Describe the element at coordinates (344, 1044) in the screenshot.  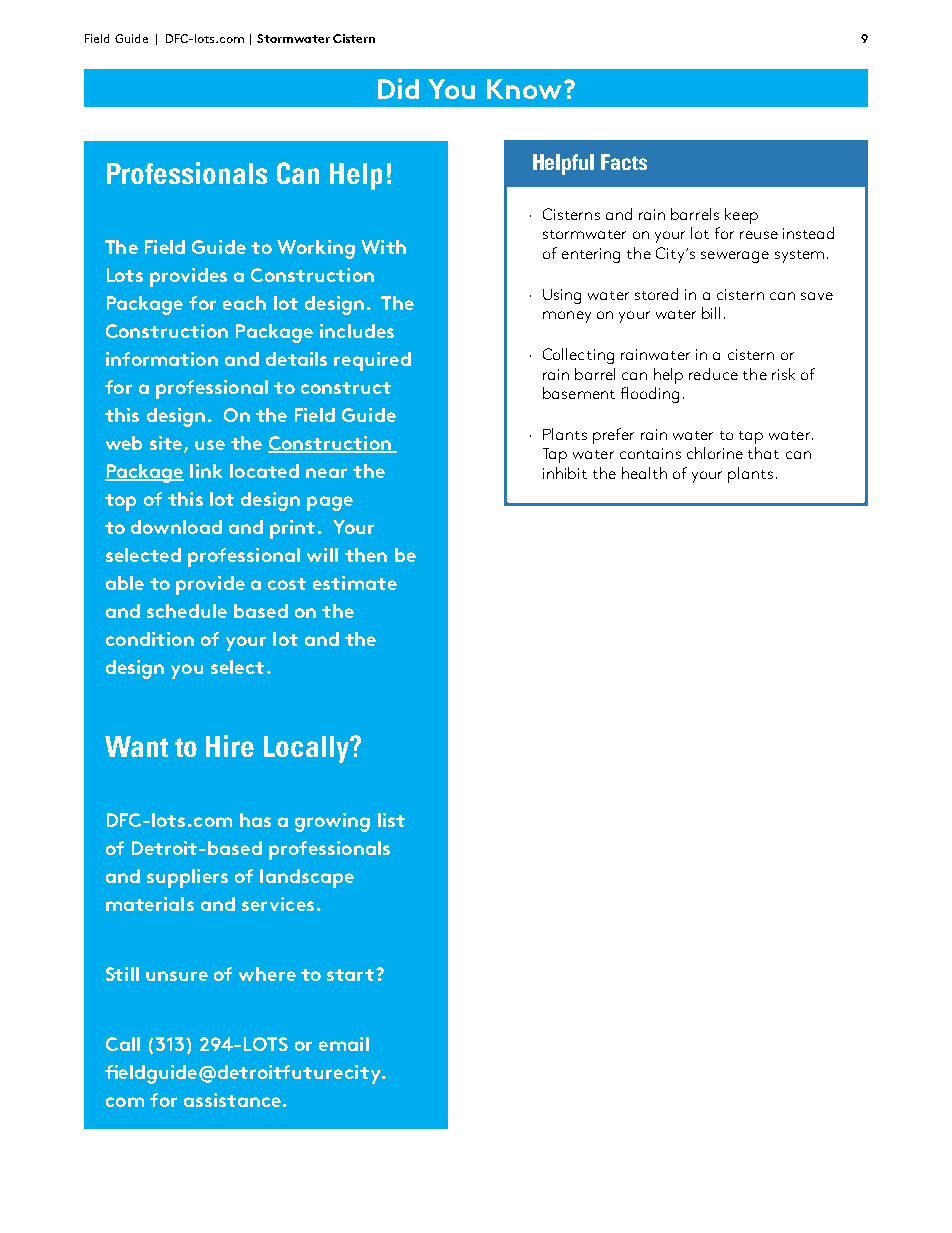
I see `email` at that location.
